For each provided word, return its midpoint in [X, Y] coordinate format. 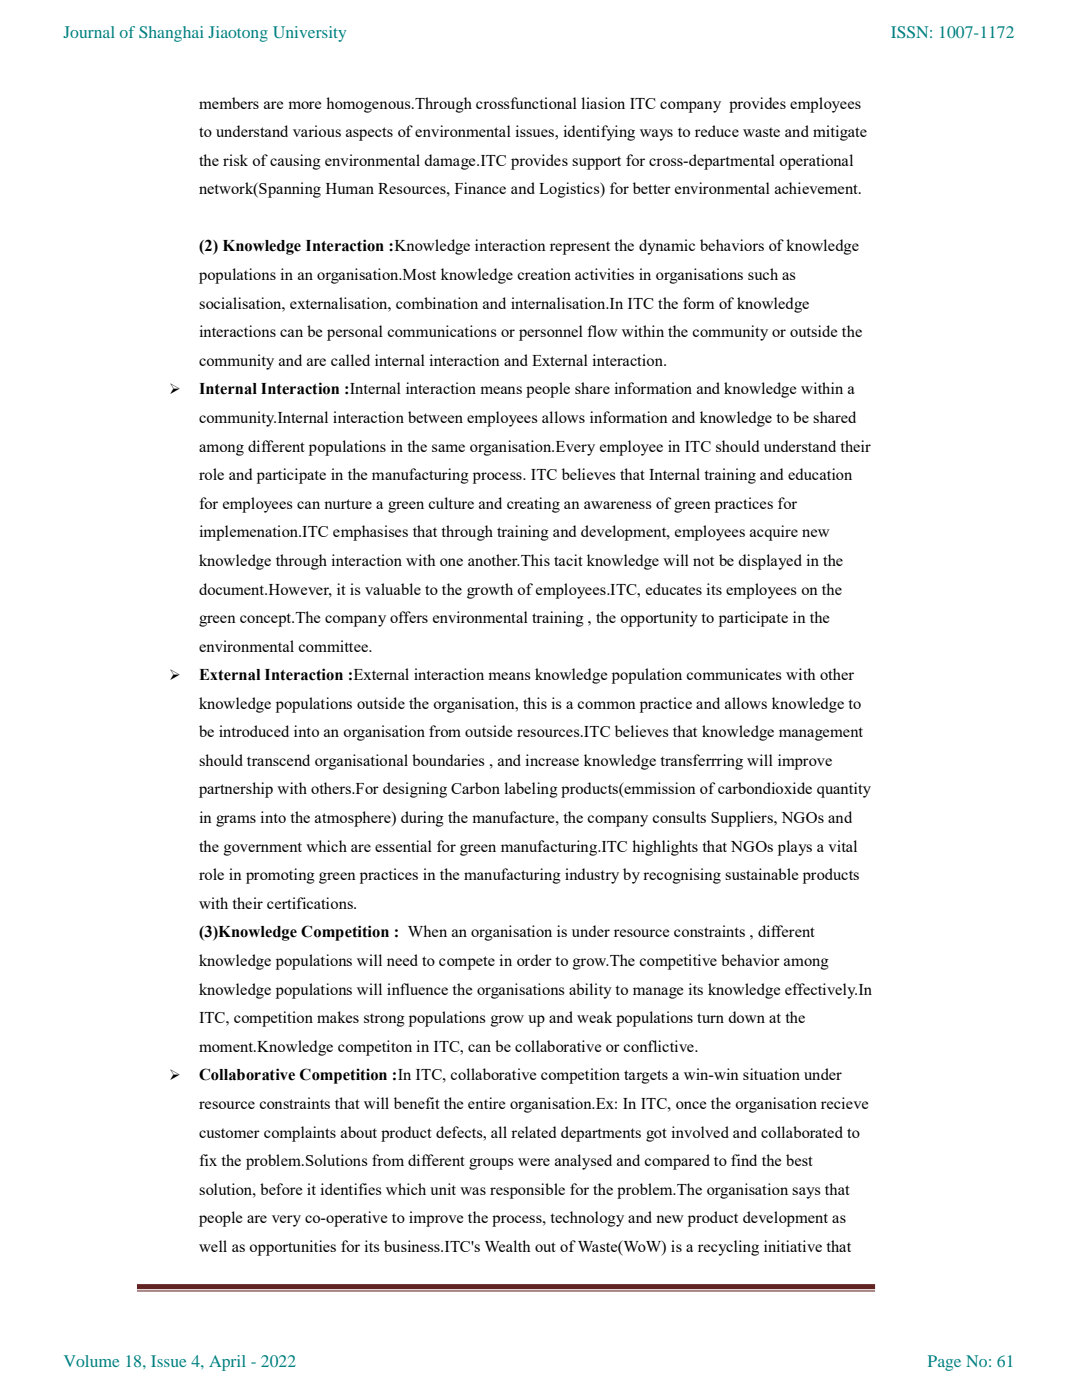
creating [533, 505]
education [820, 474]
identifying [599, 133]
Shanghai [171, 34]
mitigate [840, 133]
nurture [348, 504]
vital [842, 846]
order [534, 960]
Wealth [508, 1246]
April [227, 1363]
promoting [280, 876]
